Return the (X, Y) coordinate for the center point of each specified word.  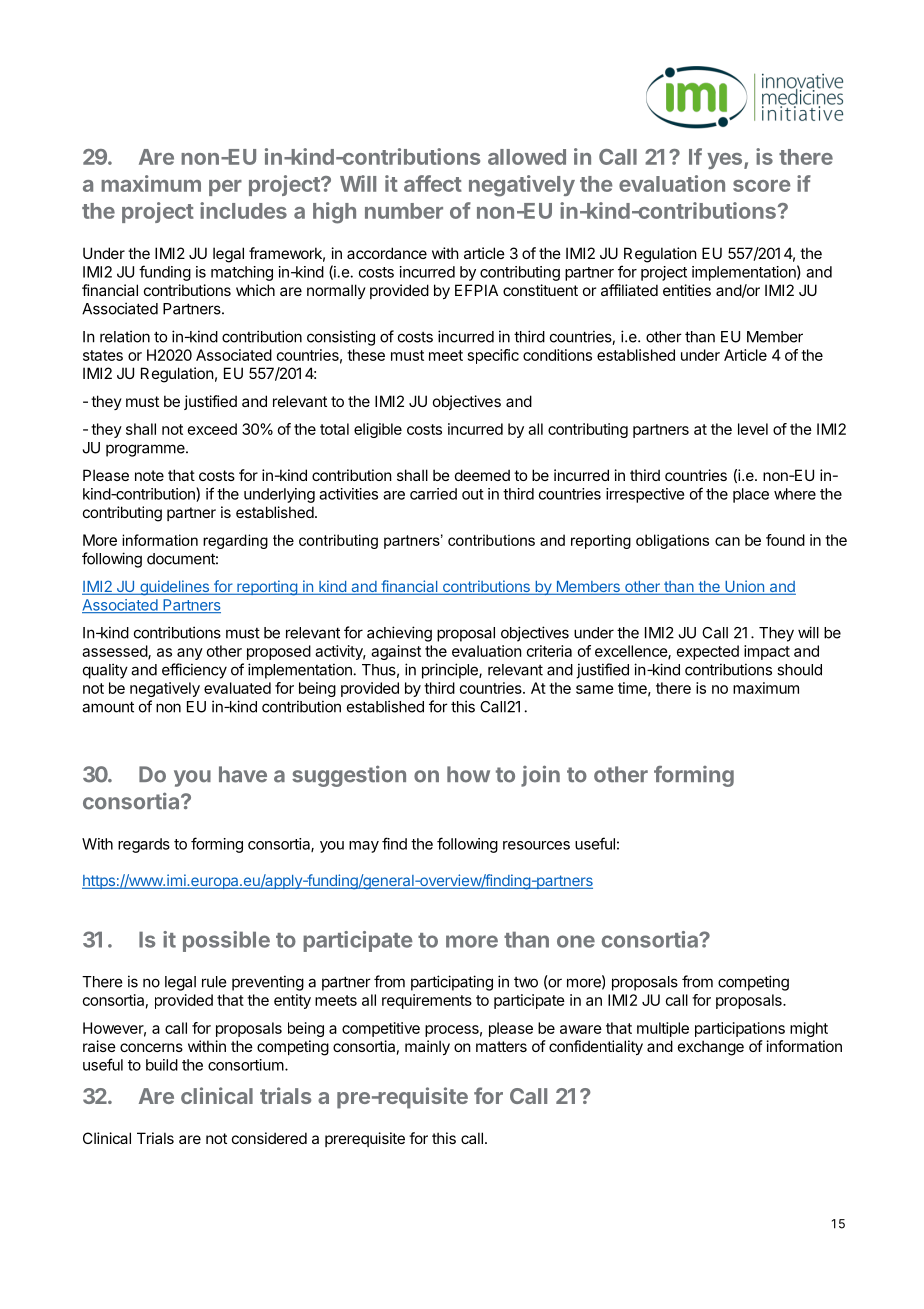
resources (536, 845)
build (162, 1065)
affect (433, 183)
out (473, 494)
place (751, 495)
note (149, 475)
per (225, 188)
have (243, 774)
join (540, 776)
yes (726, 161)
